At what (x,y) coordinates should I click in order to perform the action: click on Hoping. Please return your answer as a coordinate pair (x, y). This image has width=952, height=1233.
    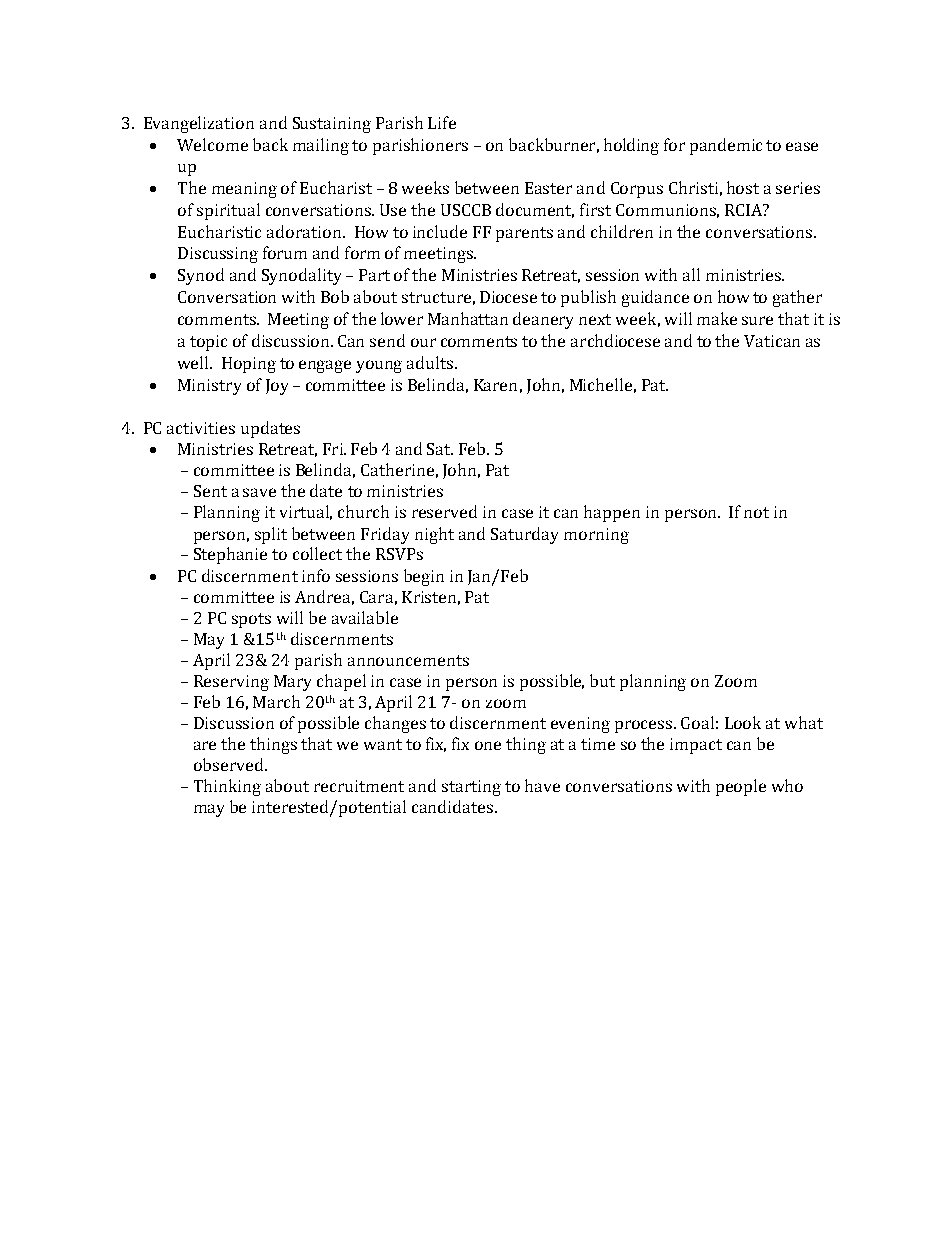
    Looking at the image, I should click on (249, 365).
